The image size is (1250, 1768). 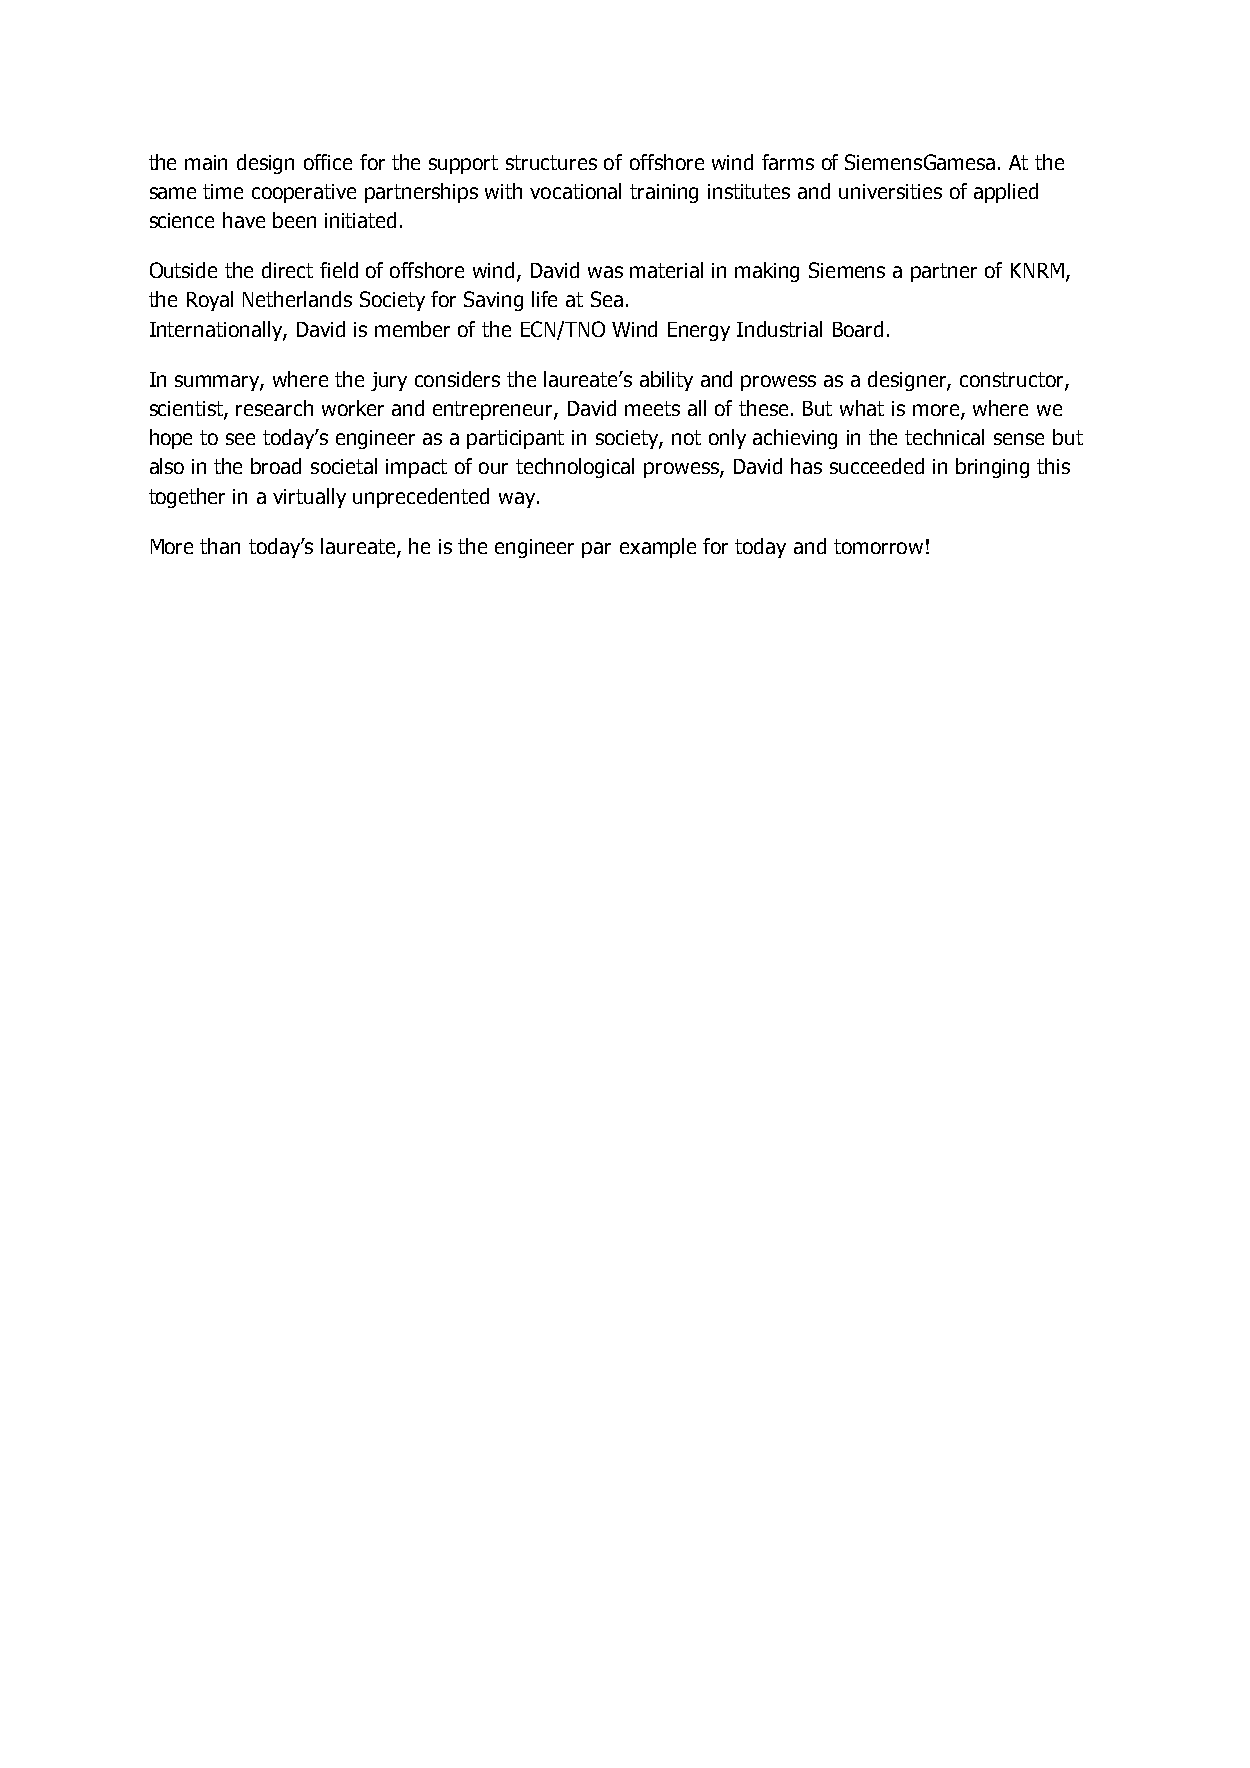 What do you see at coordinates (666, 381) in the screenshot?
I see `ability` at bounding box center [666, 381].
